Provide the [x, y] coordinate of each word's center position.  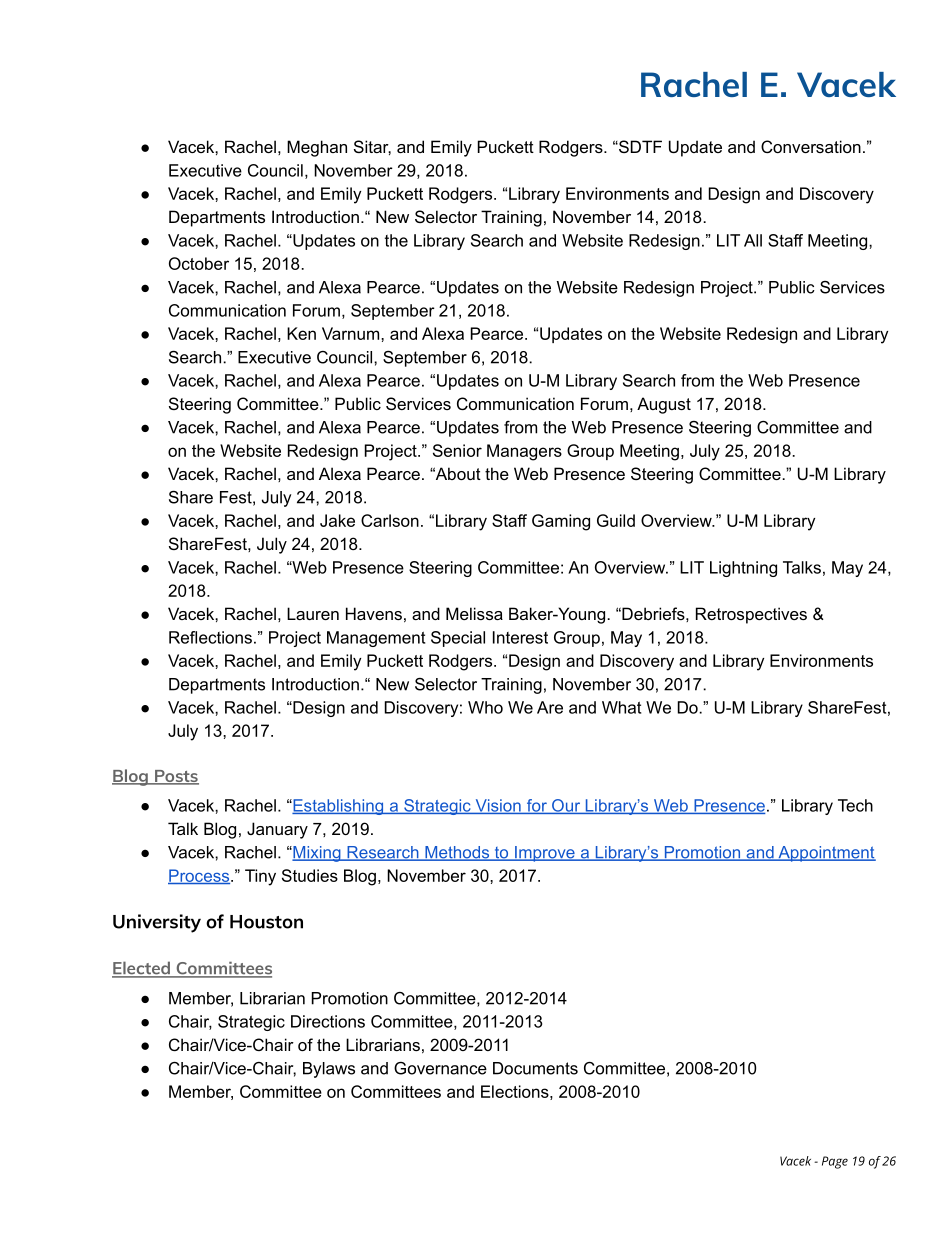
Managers [524, 452]
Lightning [743, 569]
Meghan [317, 148]
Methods [457, 853]
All [753, 240]
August [664, 405]
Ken [301, 333]
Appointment [826, 854]
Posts [176, 777]
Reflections [210, 637]
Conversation [811, 146]
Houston [266, 922]
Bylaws [329, 1070]
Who [485, 707]
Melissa [474, 613]
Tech [855, 805]
